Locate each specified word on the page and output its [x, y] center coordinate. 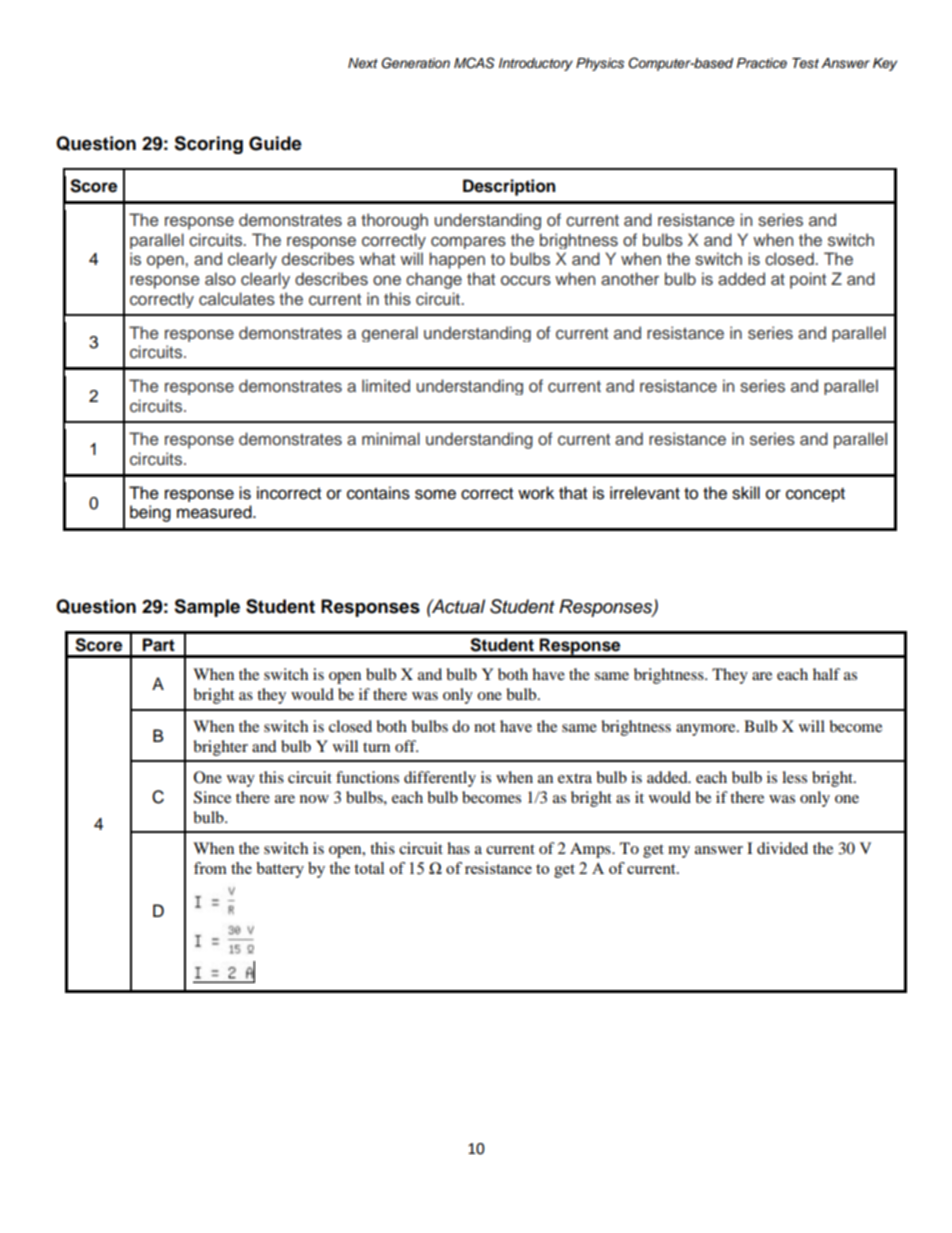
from [210, 868]
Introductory [536, 64]
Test [805, 63]
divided [782, 848]
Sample [207, 608]
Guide [275, 143]
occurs [526, 280]
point [808, 280]
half [826, 674]
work [536, 493]
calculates [237, 299]
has [458, 848]
